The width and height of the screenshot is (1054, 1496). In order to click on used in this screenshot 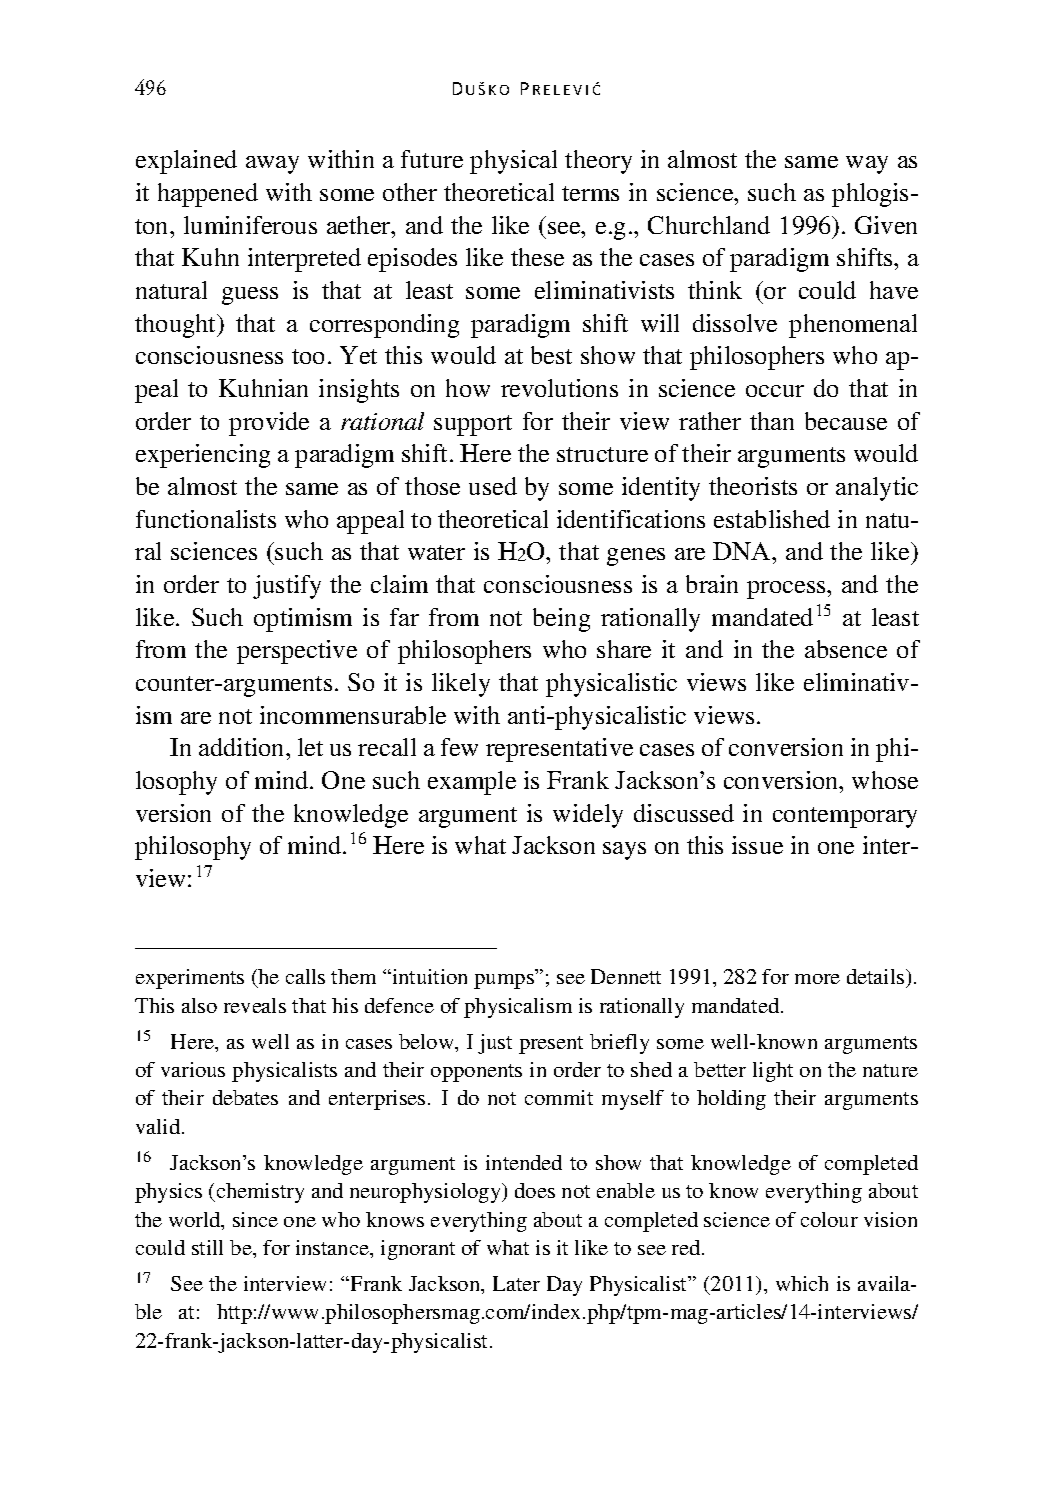, I will do `click(493, 486)`.
